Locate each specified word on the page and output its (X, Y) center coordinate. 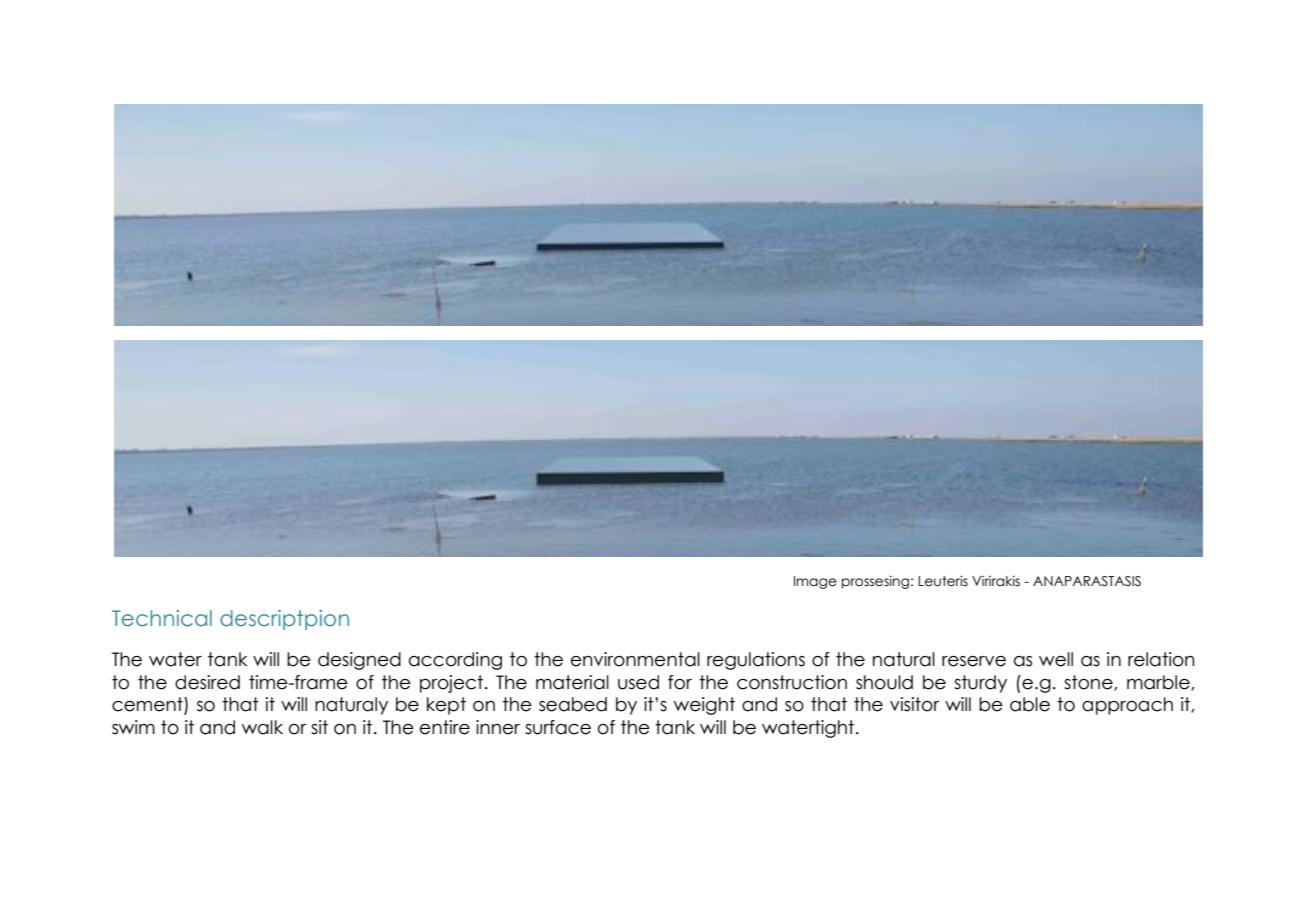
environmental (635, 659)
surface (558, 727)
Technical (162, 618)
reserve (974, 661)
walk (262, 727)
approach (1127, 706)
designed (359, 661)
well (1056, 659)
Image (815, 582)
